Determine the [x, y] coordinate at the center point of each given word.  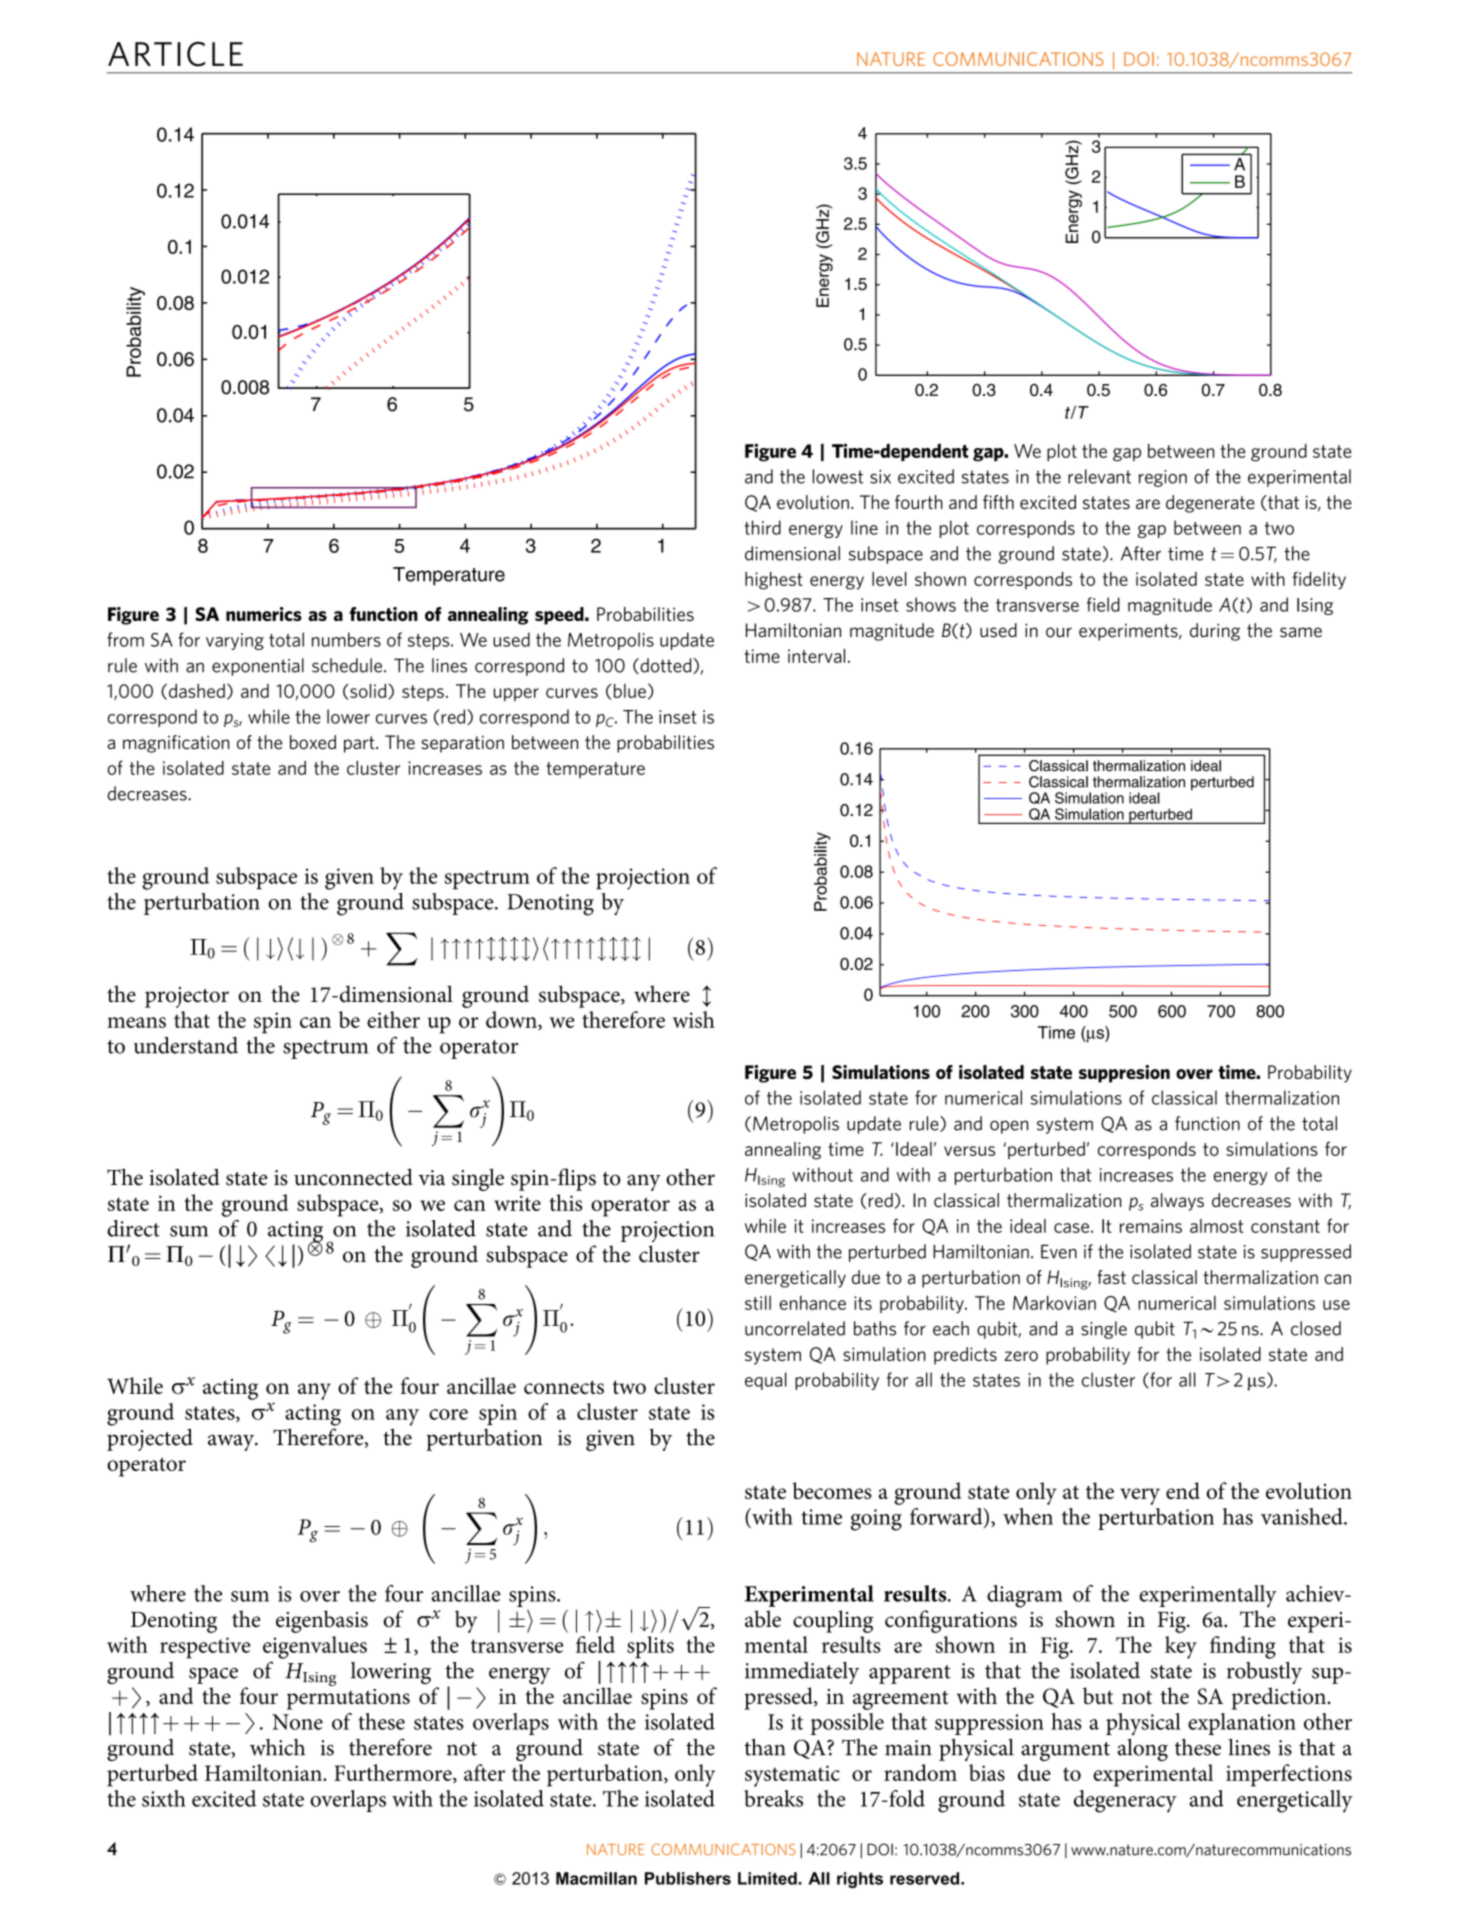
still [758, 1302]
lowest [838, 476]
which [277, 1747]
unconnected [353, 1177]
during [1215, 632]
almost [1216, 1226]
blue [630, 691]
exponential [258, 667]
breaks [773, 1798]
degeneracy [1125, 1801]
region [1163, 478]
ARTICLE [175, 54]
